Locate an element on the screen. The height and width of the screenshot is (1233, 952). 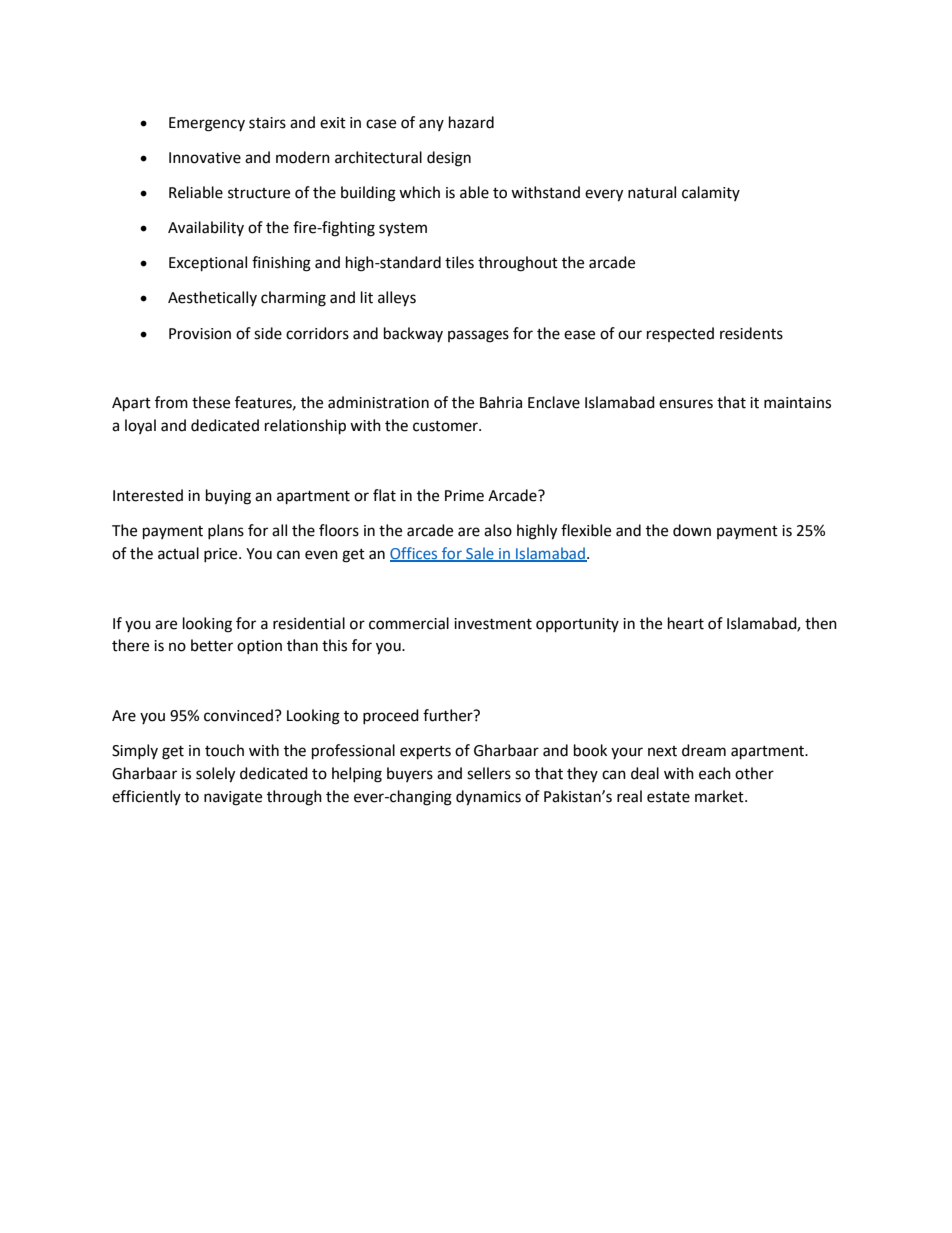
respected is located at coordinates (680, 334).
